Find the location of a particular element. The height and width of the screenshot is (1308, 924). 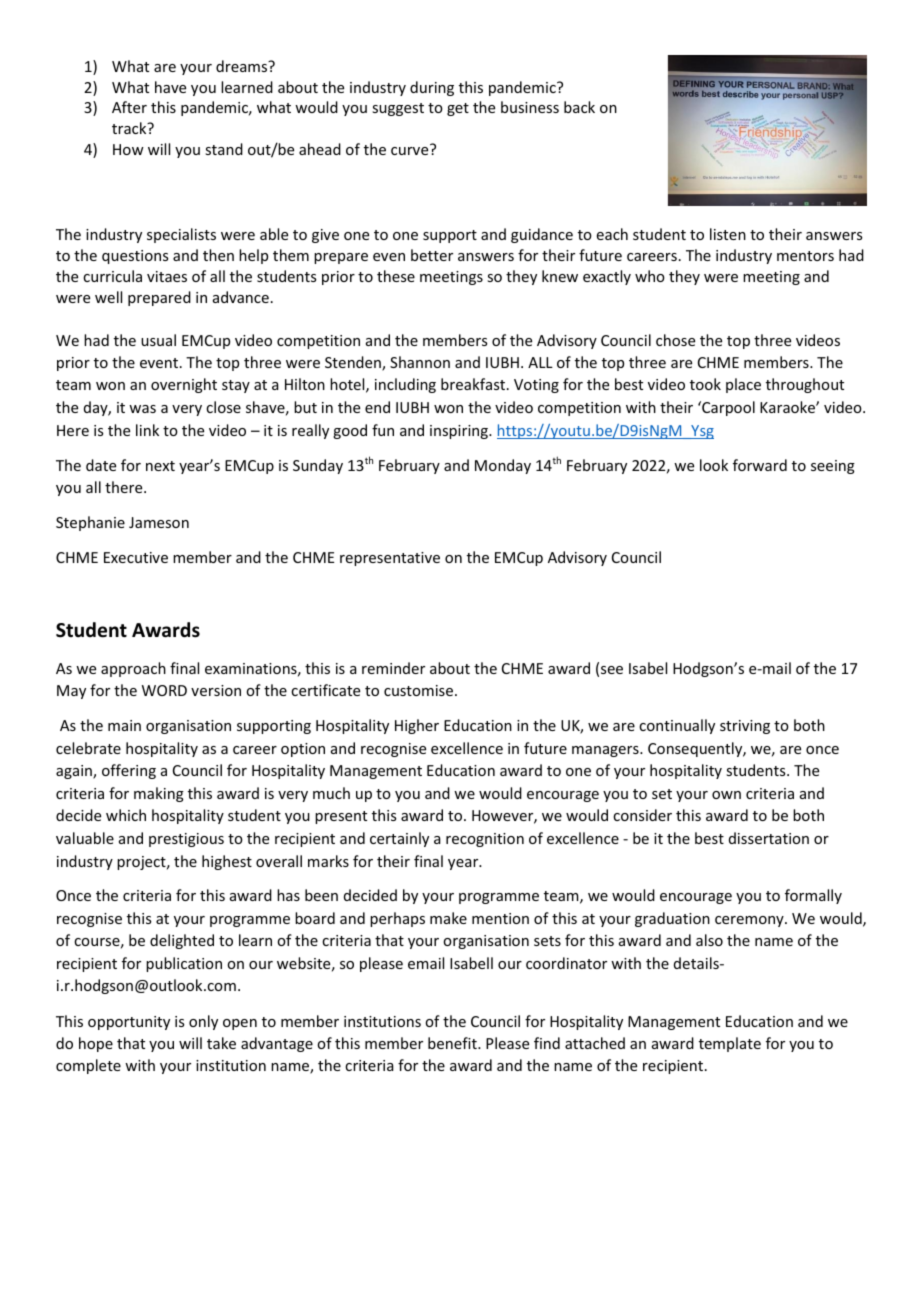

prestigious is located at coordinates (186, 840).
